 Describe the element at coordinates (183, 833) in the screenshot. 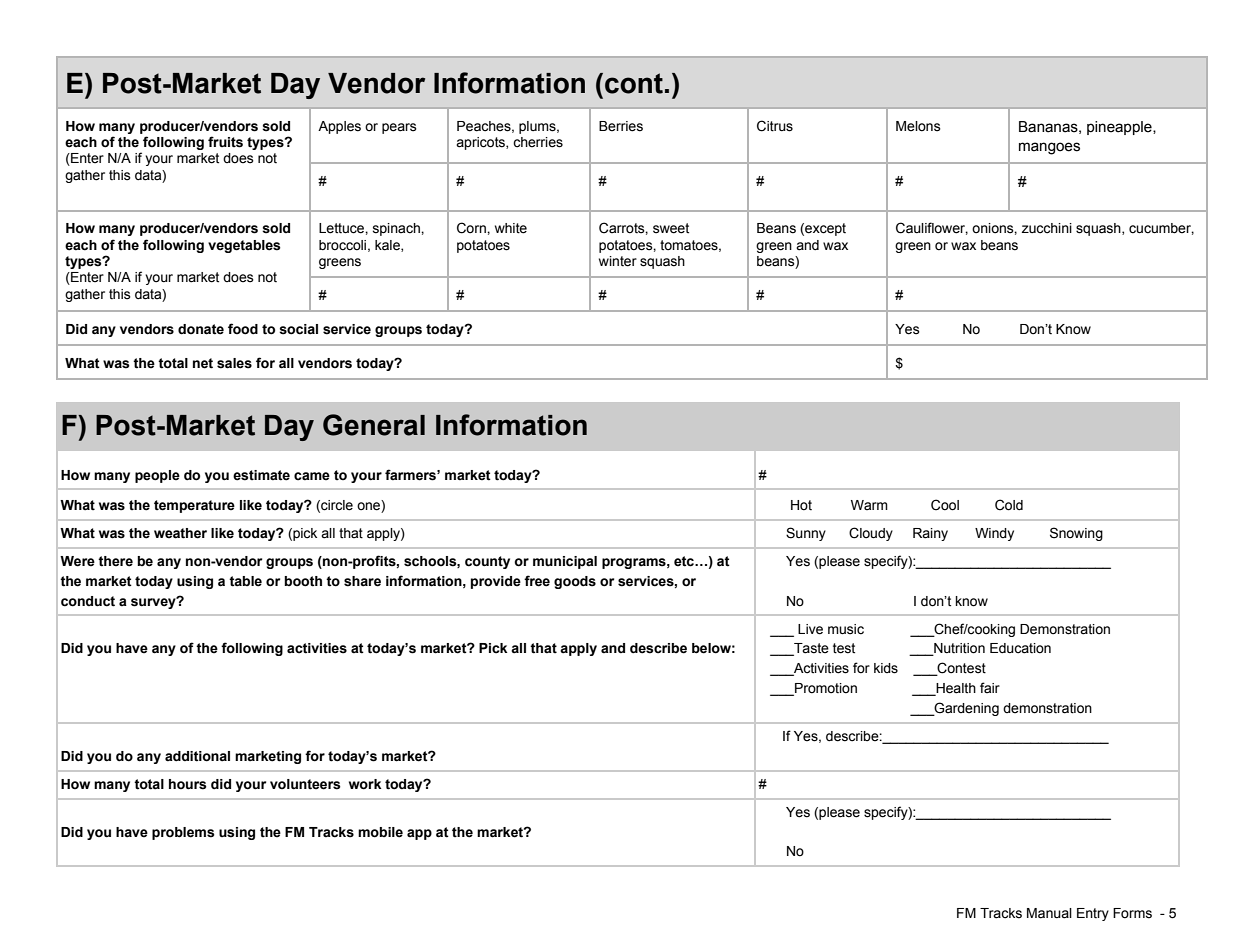

I see `problems` at that location.
